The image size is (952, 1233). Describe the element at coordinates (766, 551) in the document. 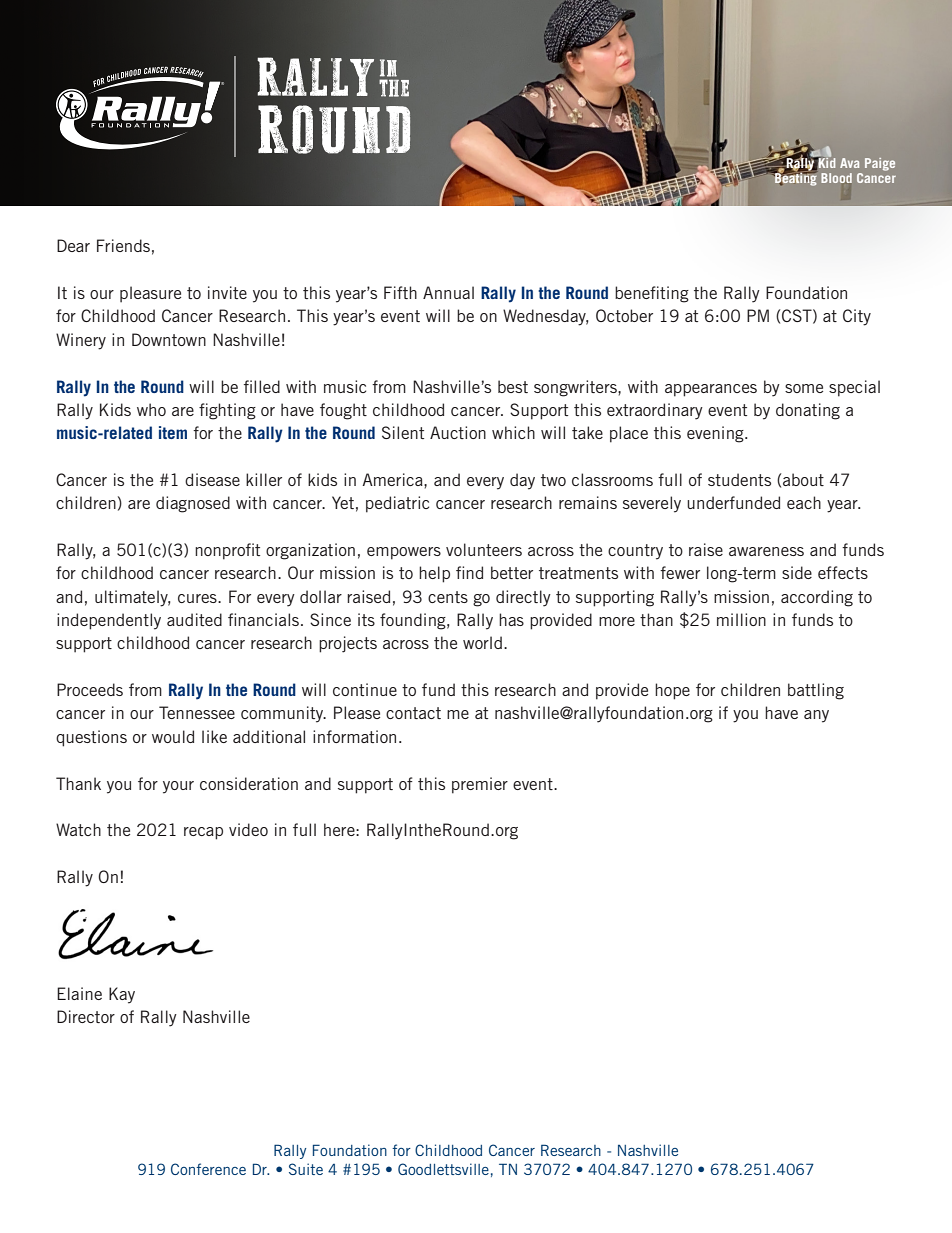

I see `awareness` at that location.
